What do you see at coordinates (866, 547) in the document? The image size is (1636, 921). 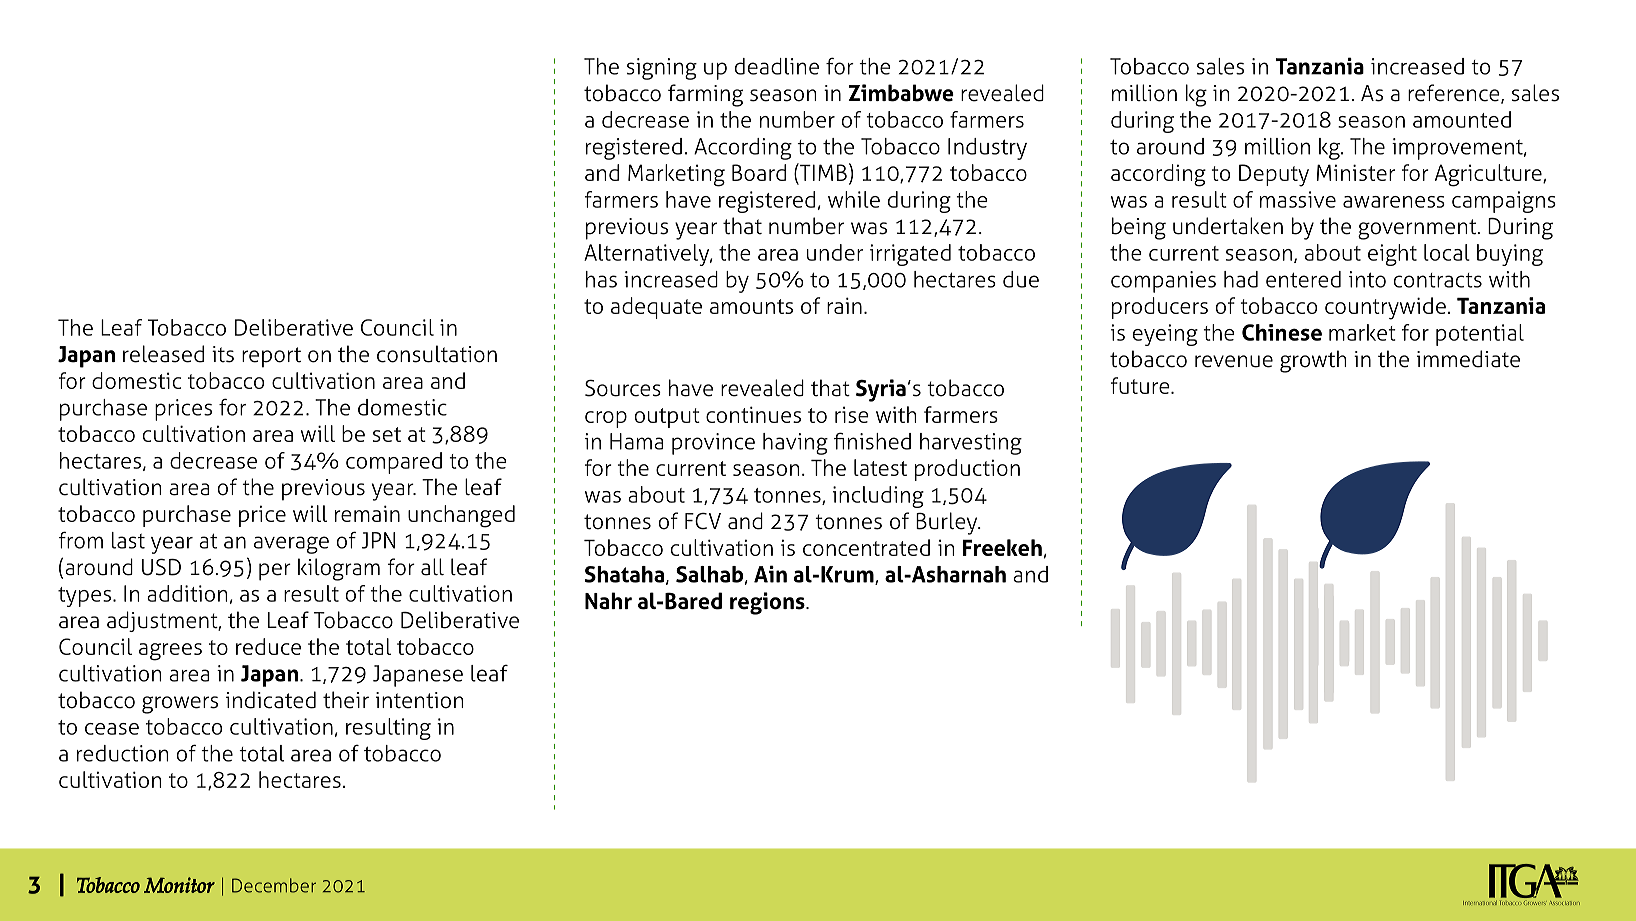 I see `concentrated` at bounding box center [866, 547].
